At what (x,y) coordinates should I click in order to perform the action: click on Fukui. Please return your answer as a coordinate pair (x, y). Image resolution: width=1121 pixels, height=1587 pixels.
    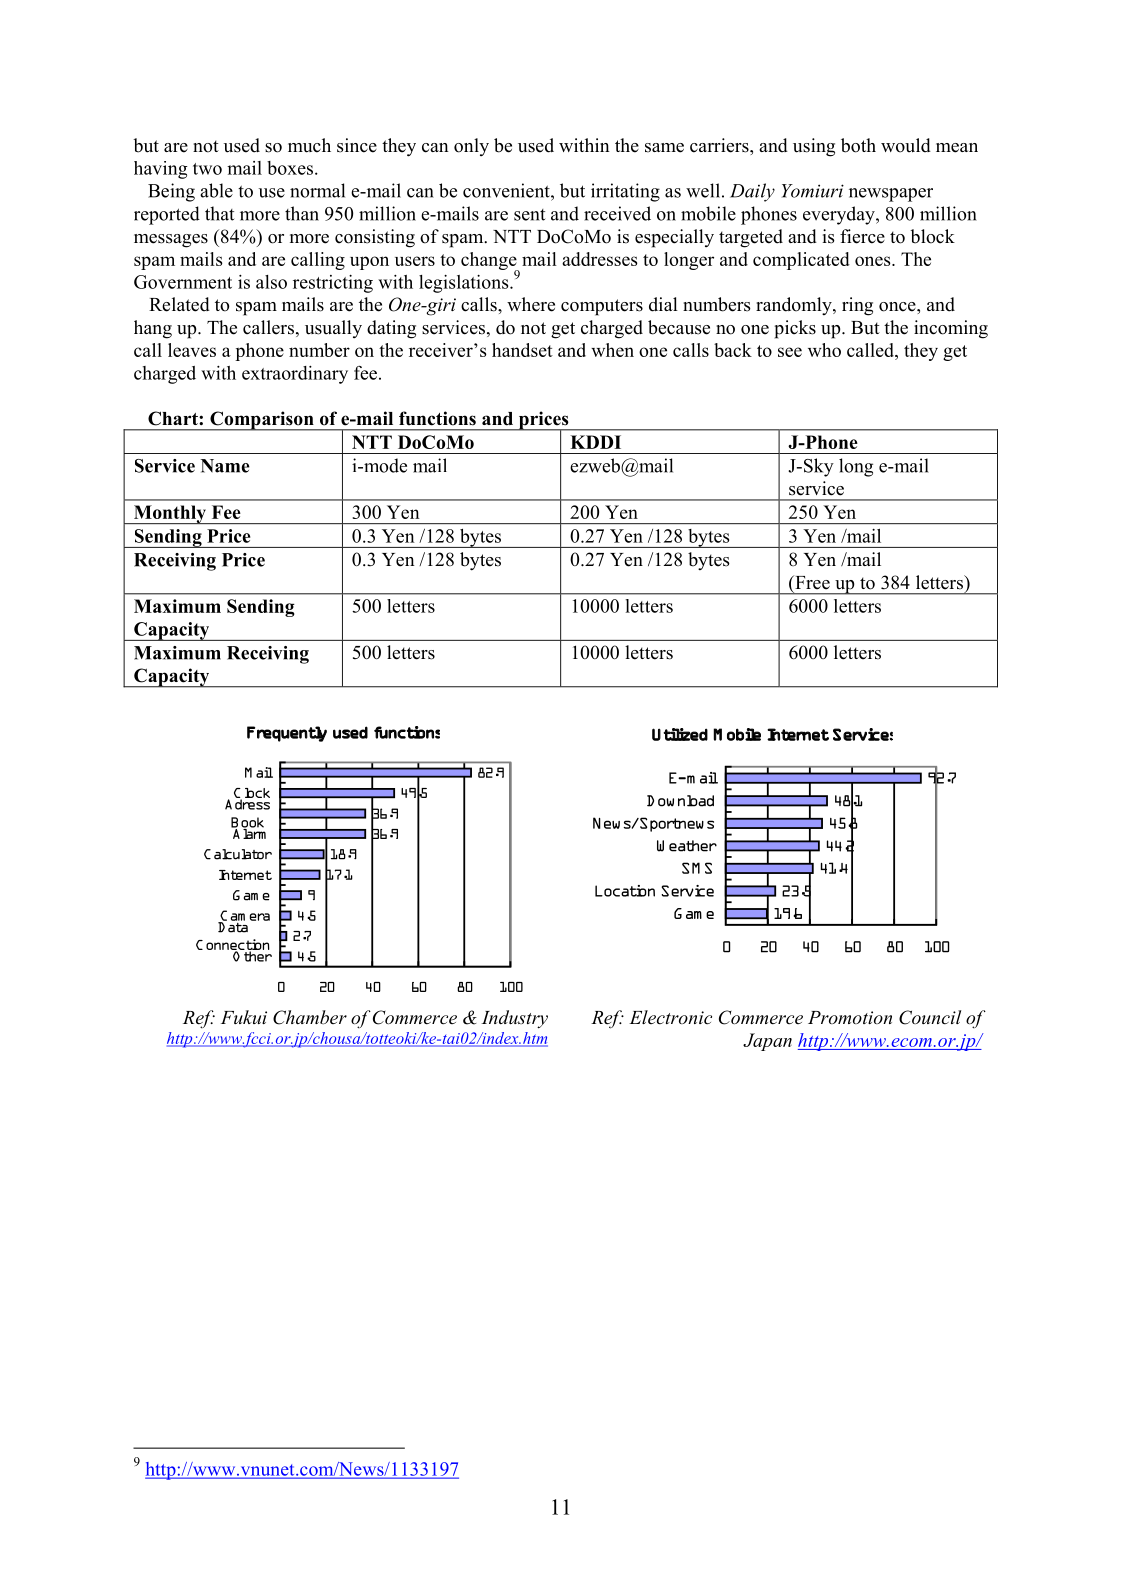
    Looking at the image, I should click on (244, 1017).
